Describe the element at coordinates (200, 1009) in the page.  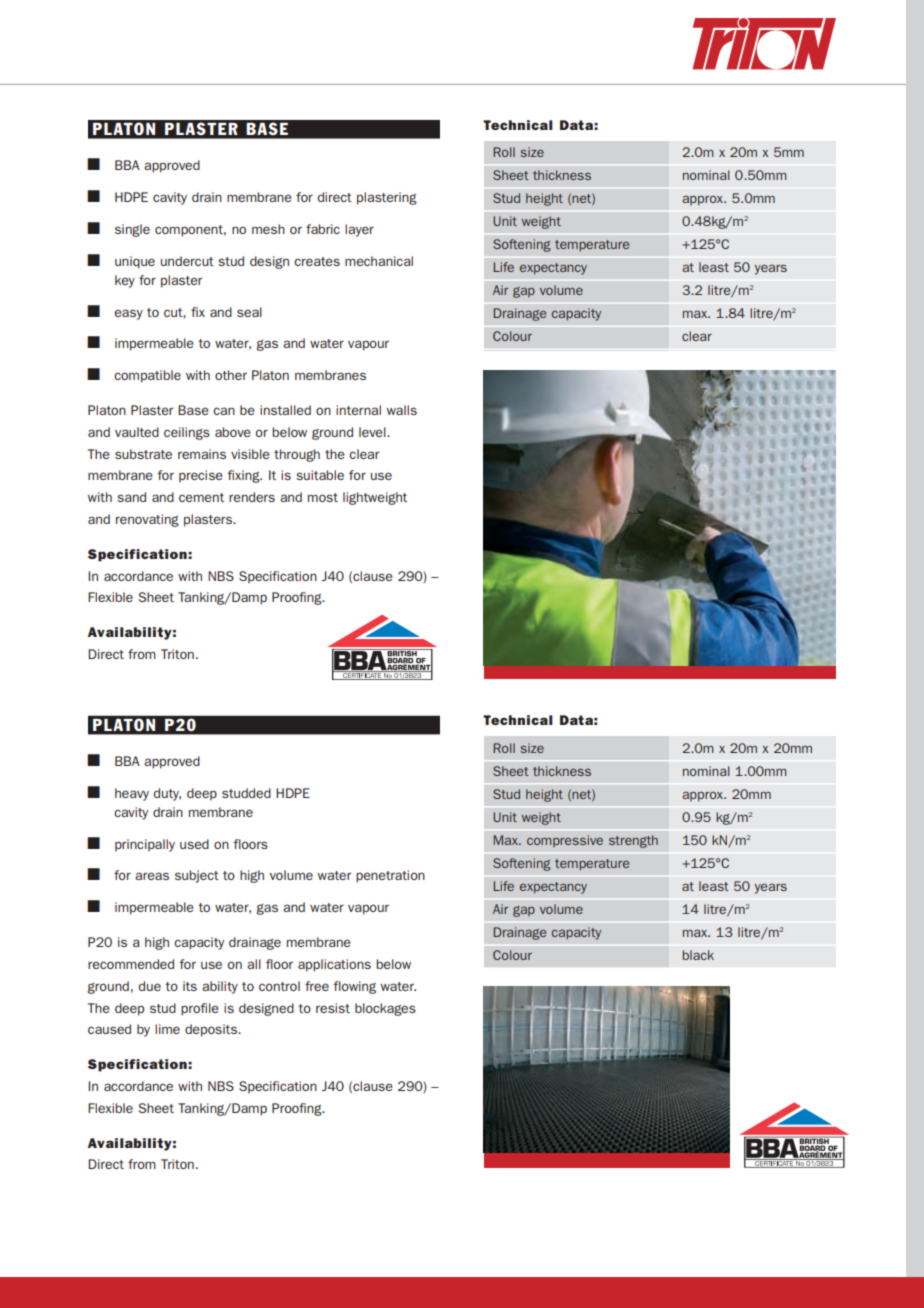
I see `profile` at that location.
